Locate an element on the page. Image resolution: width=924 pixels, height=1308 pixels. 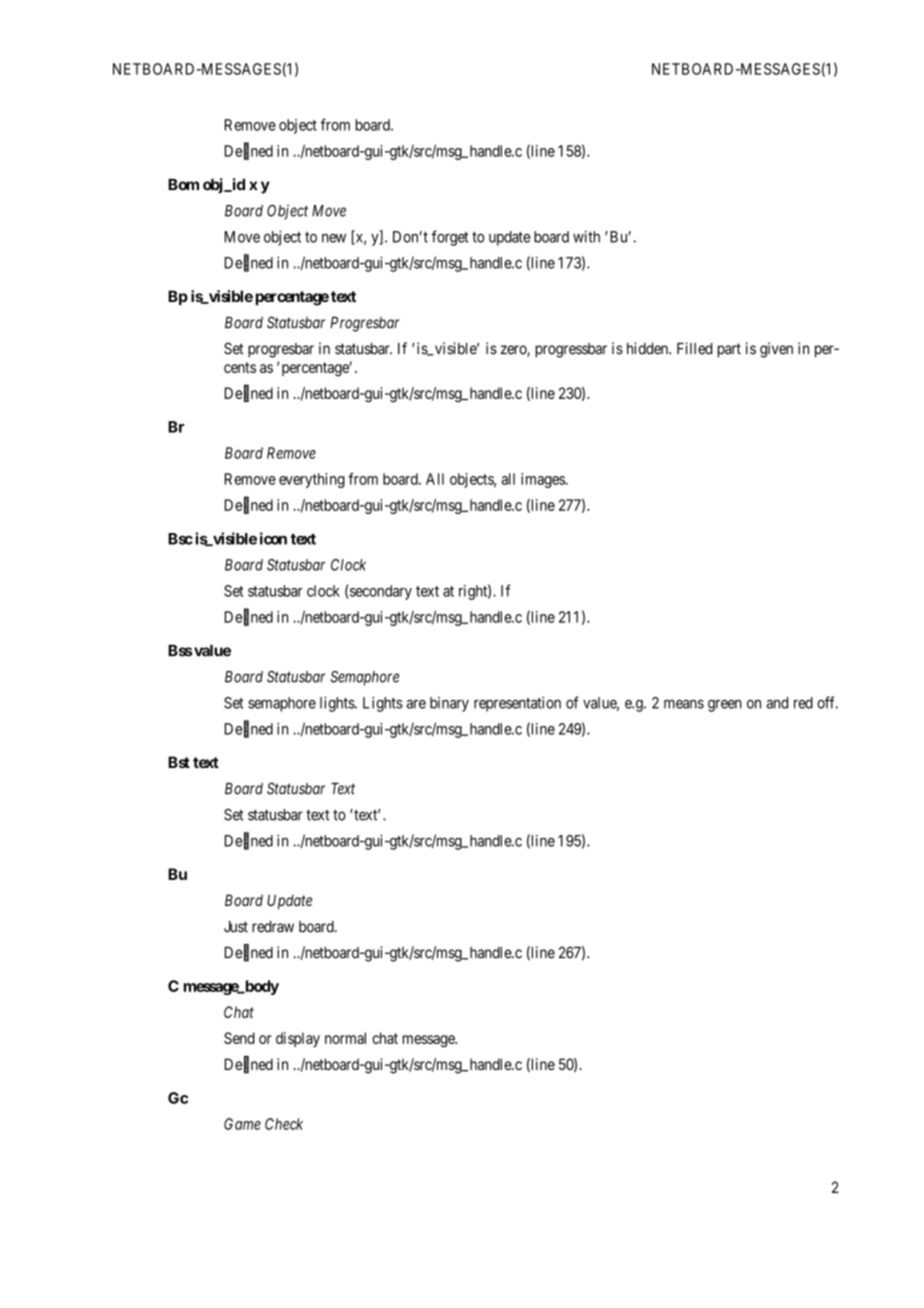
Game is located at coordinates (242, 1124).
